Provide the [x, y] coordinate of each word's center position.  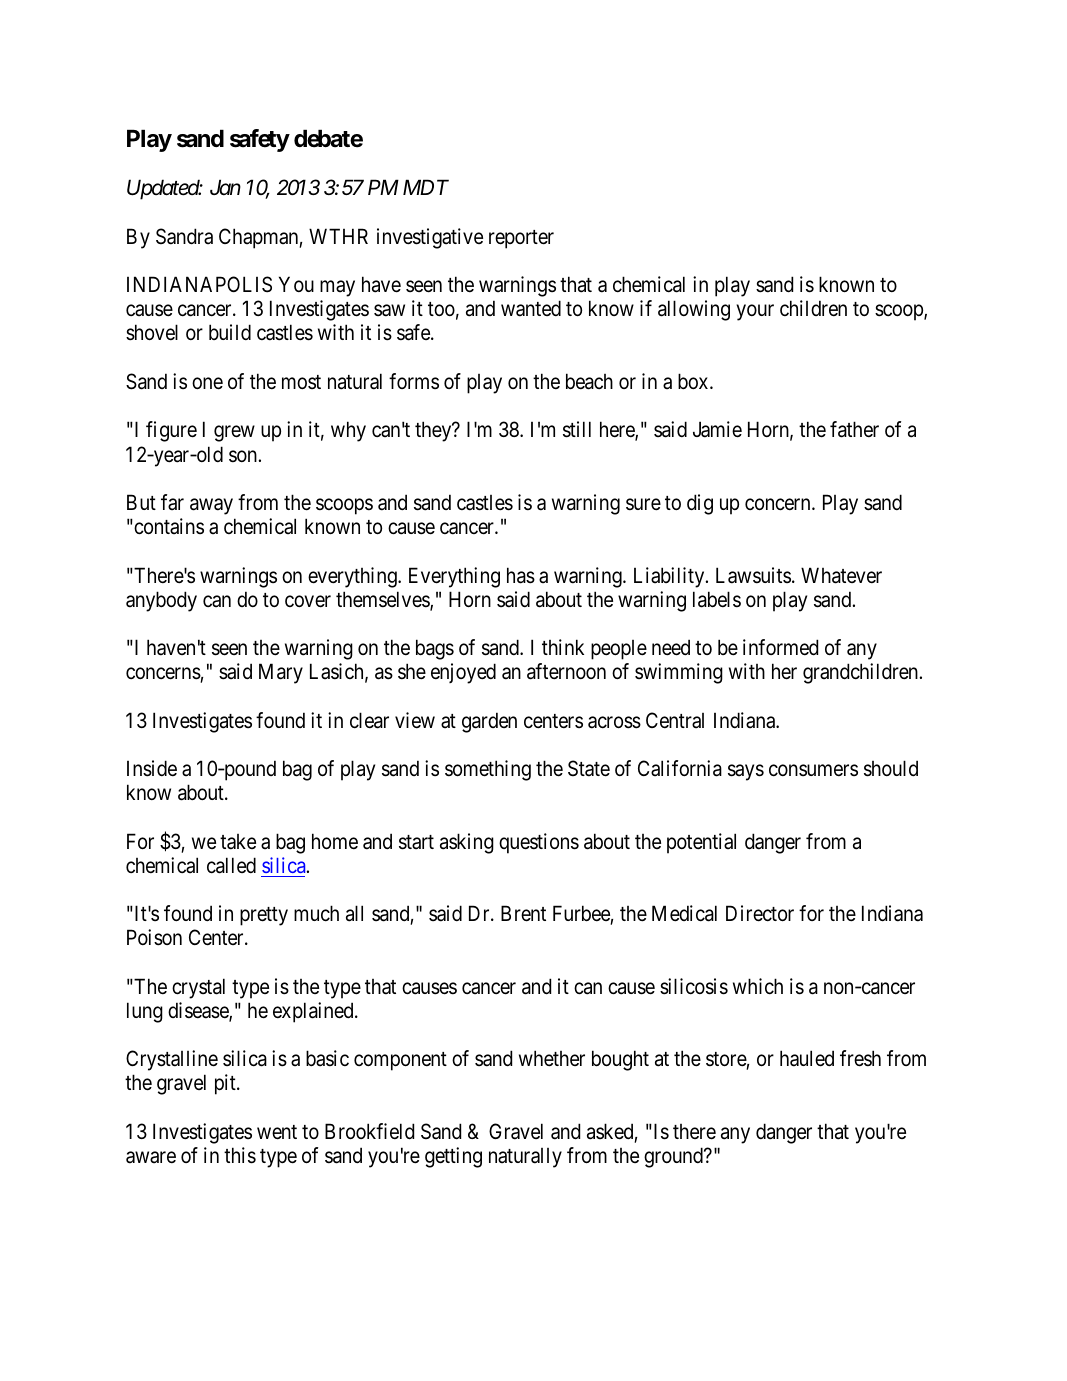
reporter [521, 239]
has [521, 575]
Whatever [841, 575]
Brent [523, 913]
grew [234, 434]
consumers [813, 771]
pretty [264, 916]
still [577, 429]
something [488, 770]
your [755, 313]
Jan [225, 188]
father [854, 429]
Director [760, 913]
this [240, 1155]
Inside [152, 768]
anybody [161, 601]
